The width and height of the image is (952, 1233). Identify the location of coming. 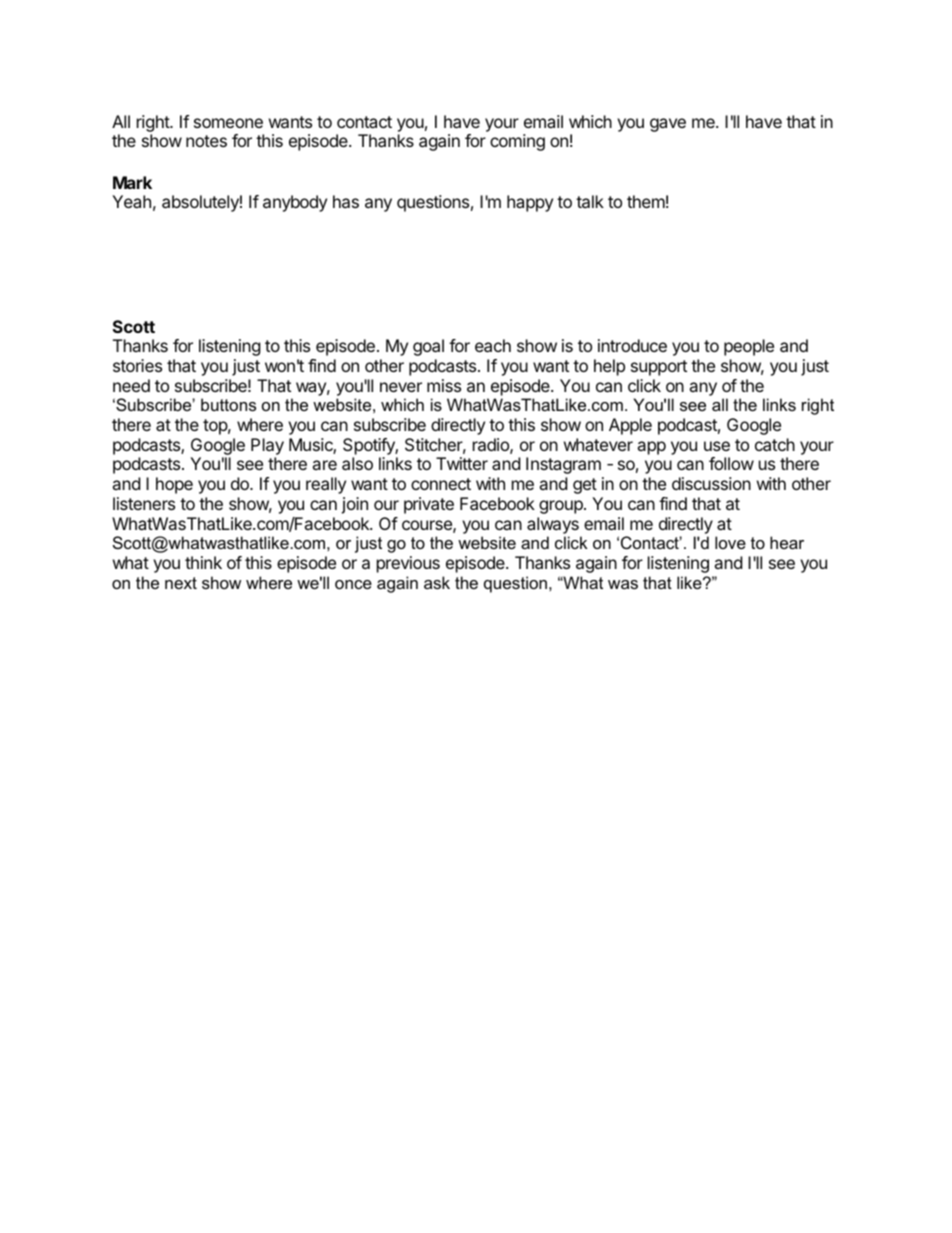
(517, 142).
